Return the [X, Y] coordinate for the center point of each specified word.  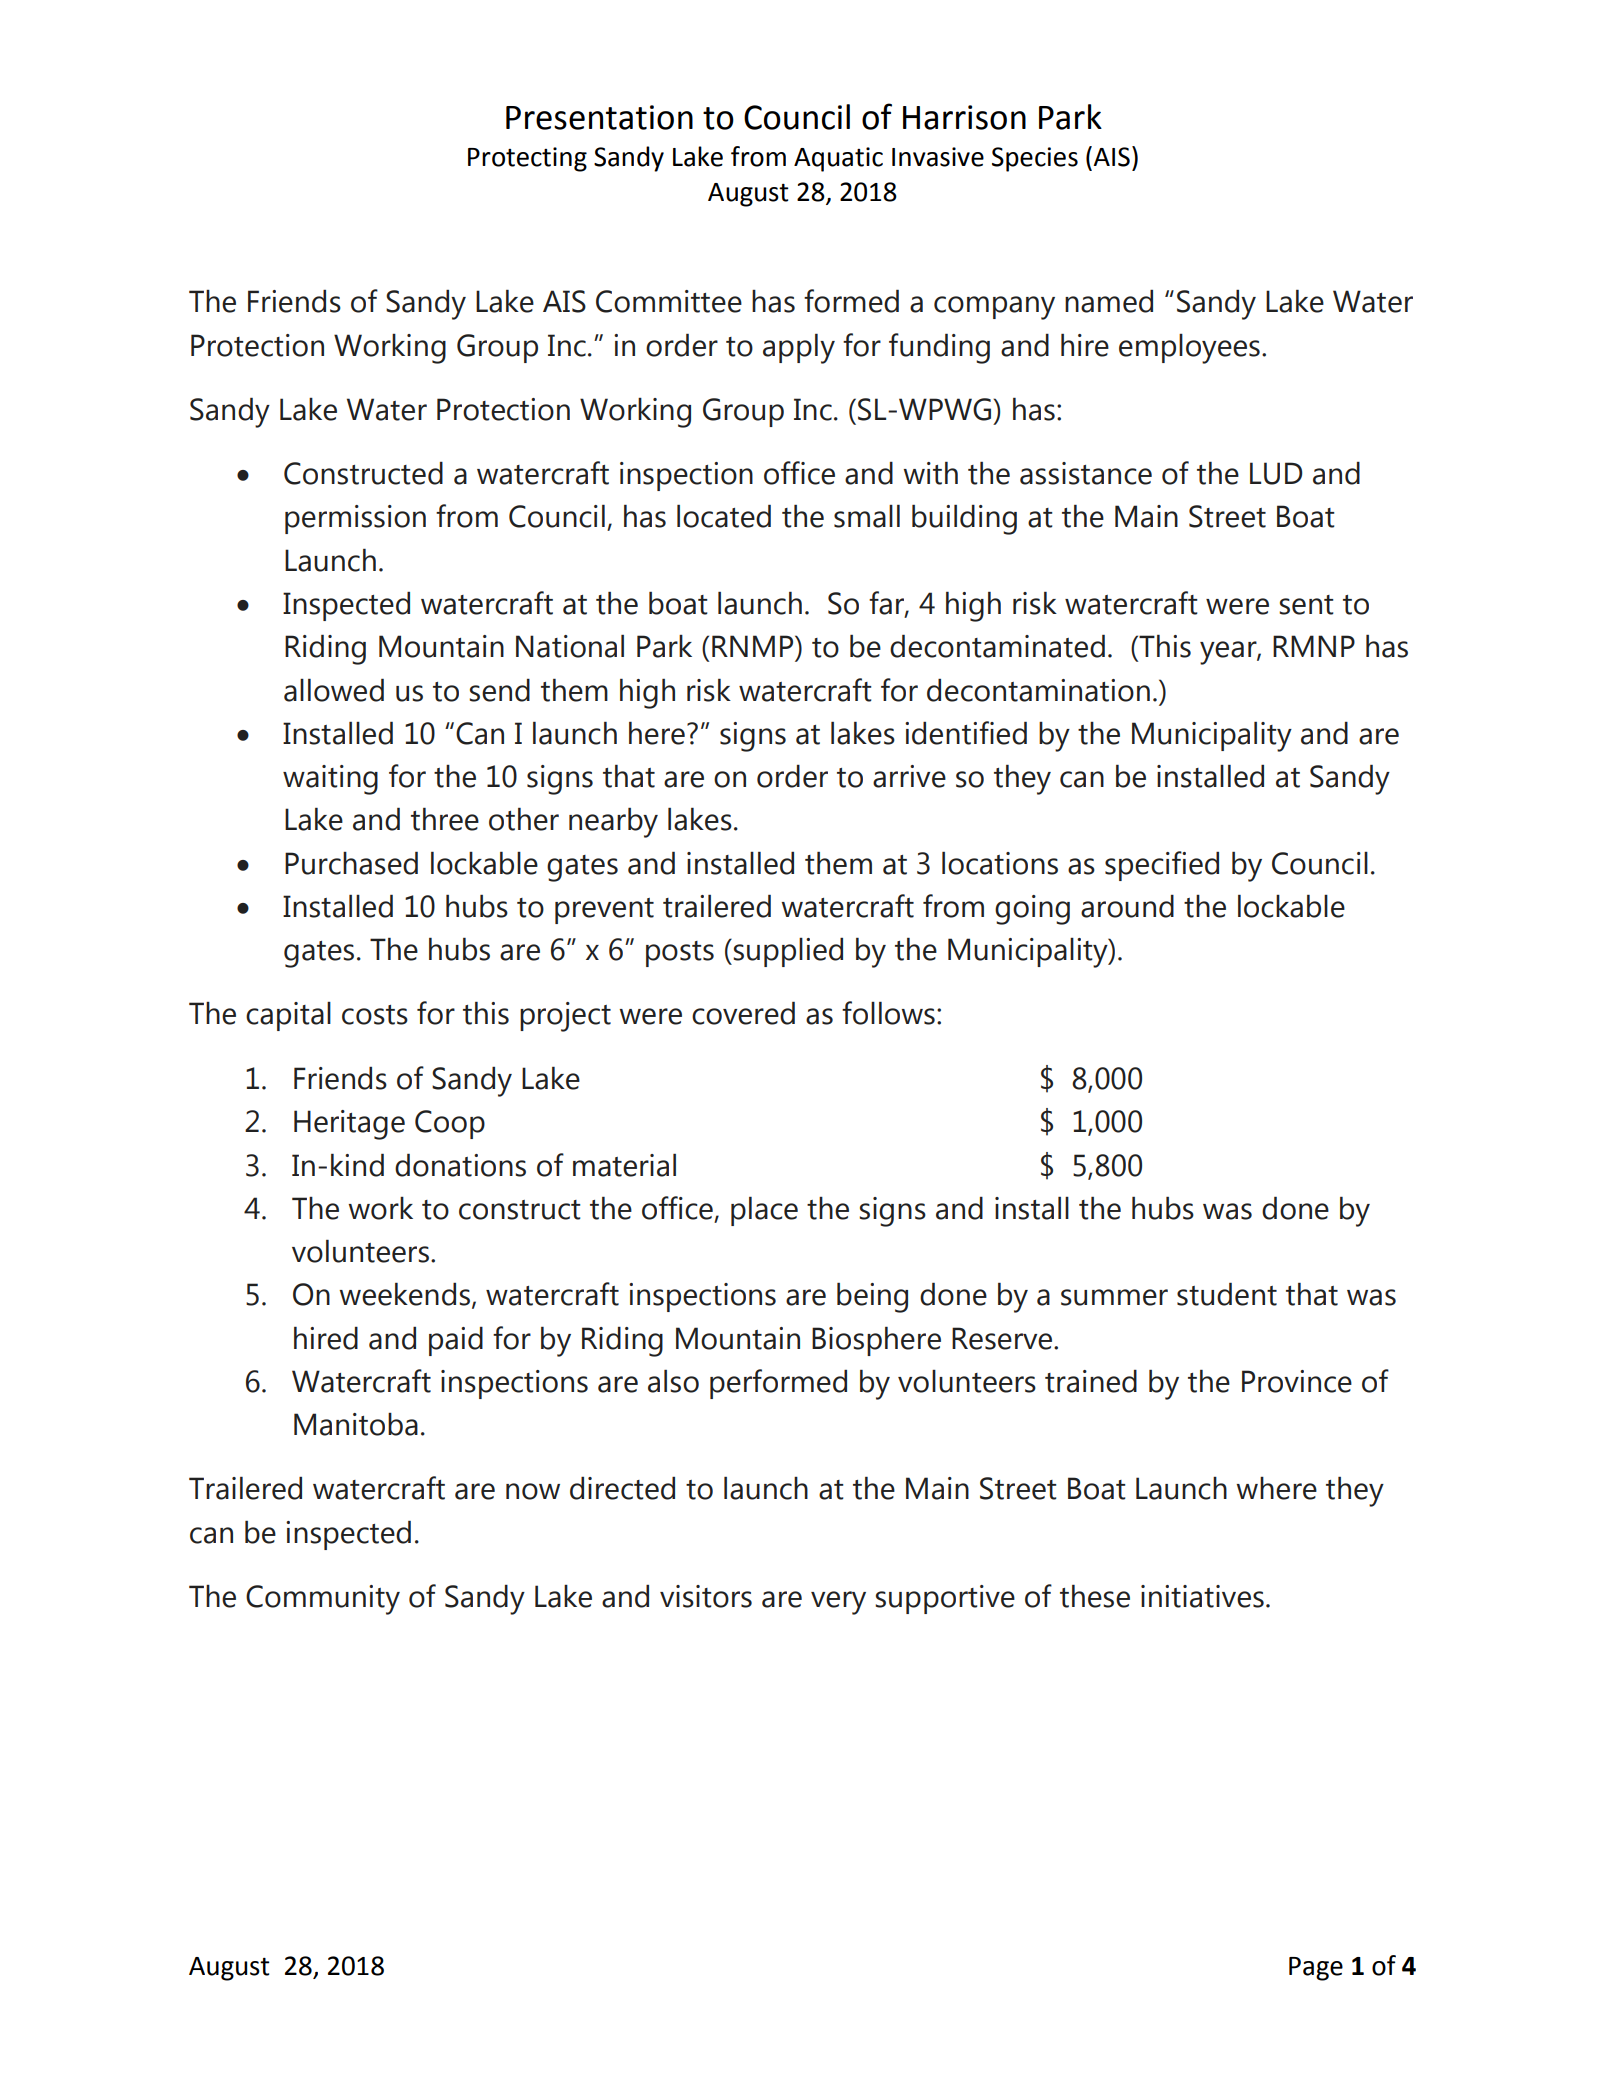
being [872, 1297]
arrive [909, 776]
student [1227, 1294]
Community [323, 1600]
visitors [706, 1596]
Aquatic [838, 159]
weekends [406, 1295]
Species [1035, 159]
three [445, 819]
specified [1162, 866]
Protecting [527, 159]
